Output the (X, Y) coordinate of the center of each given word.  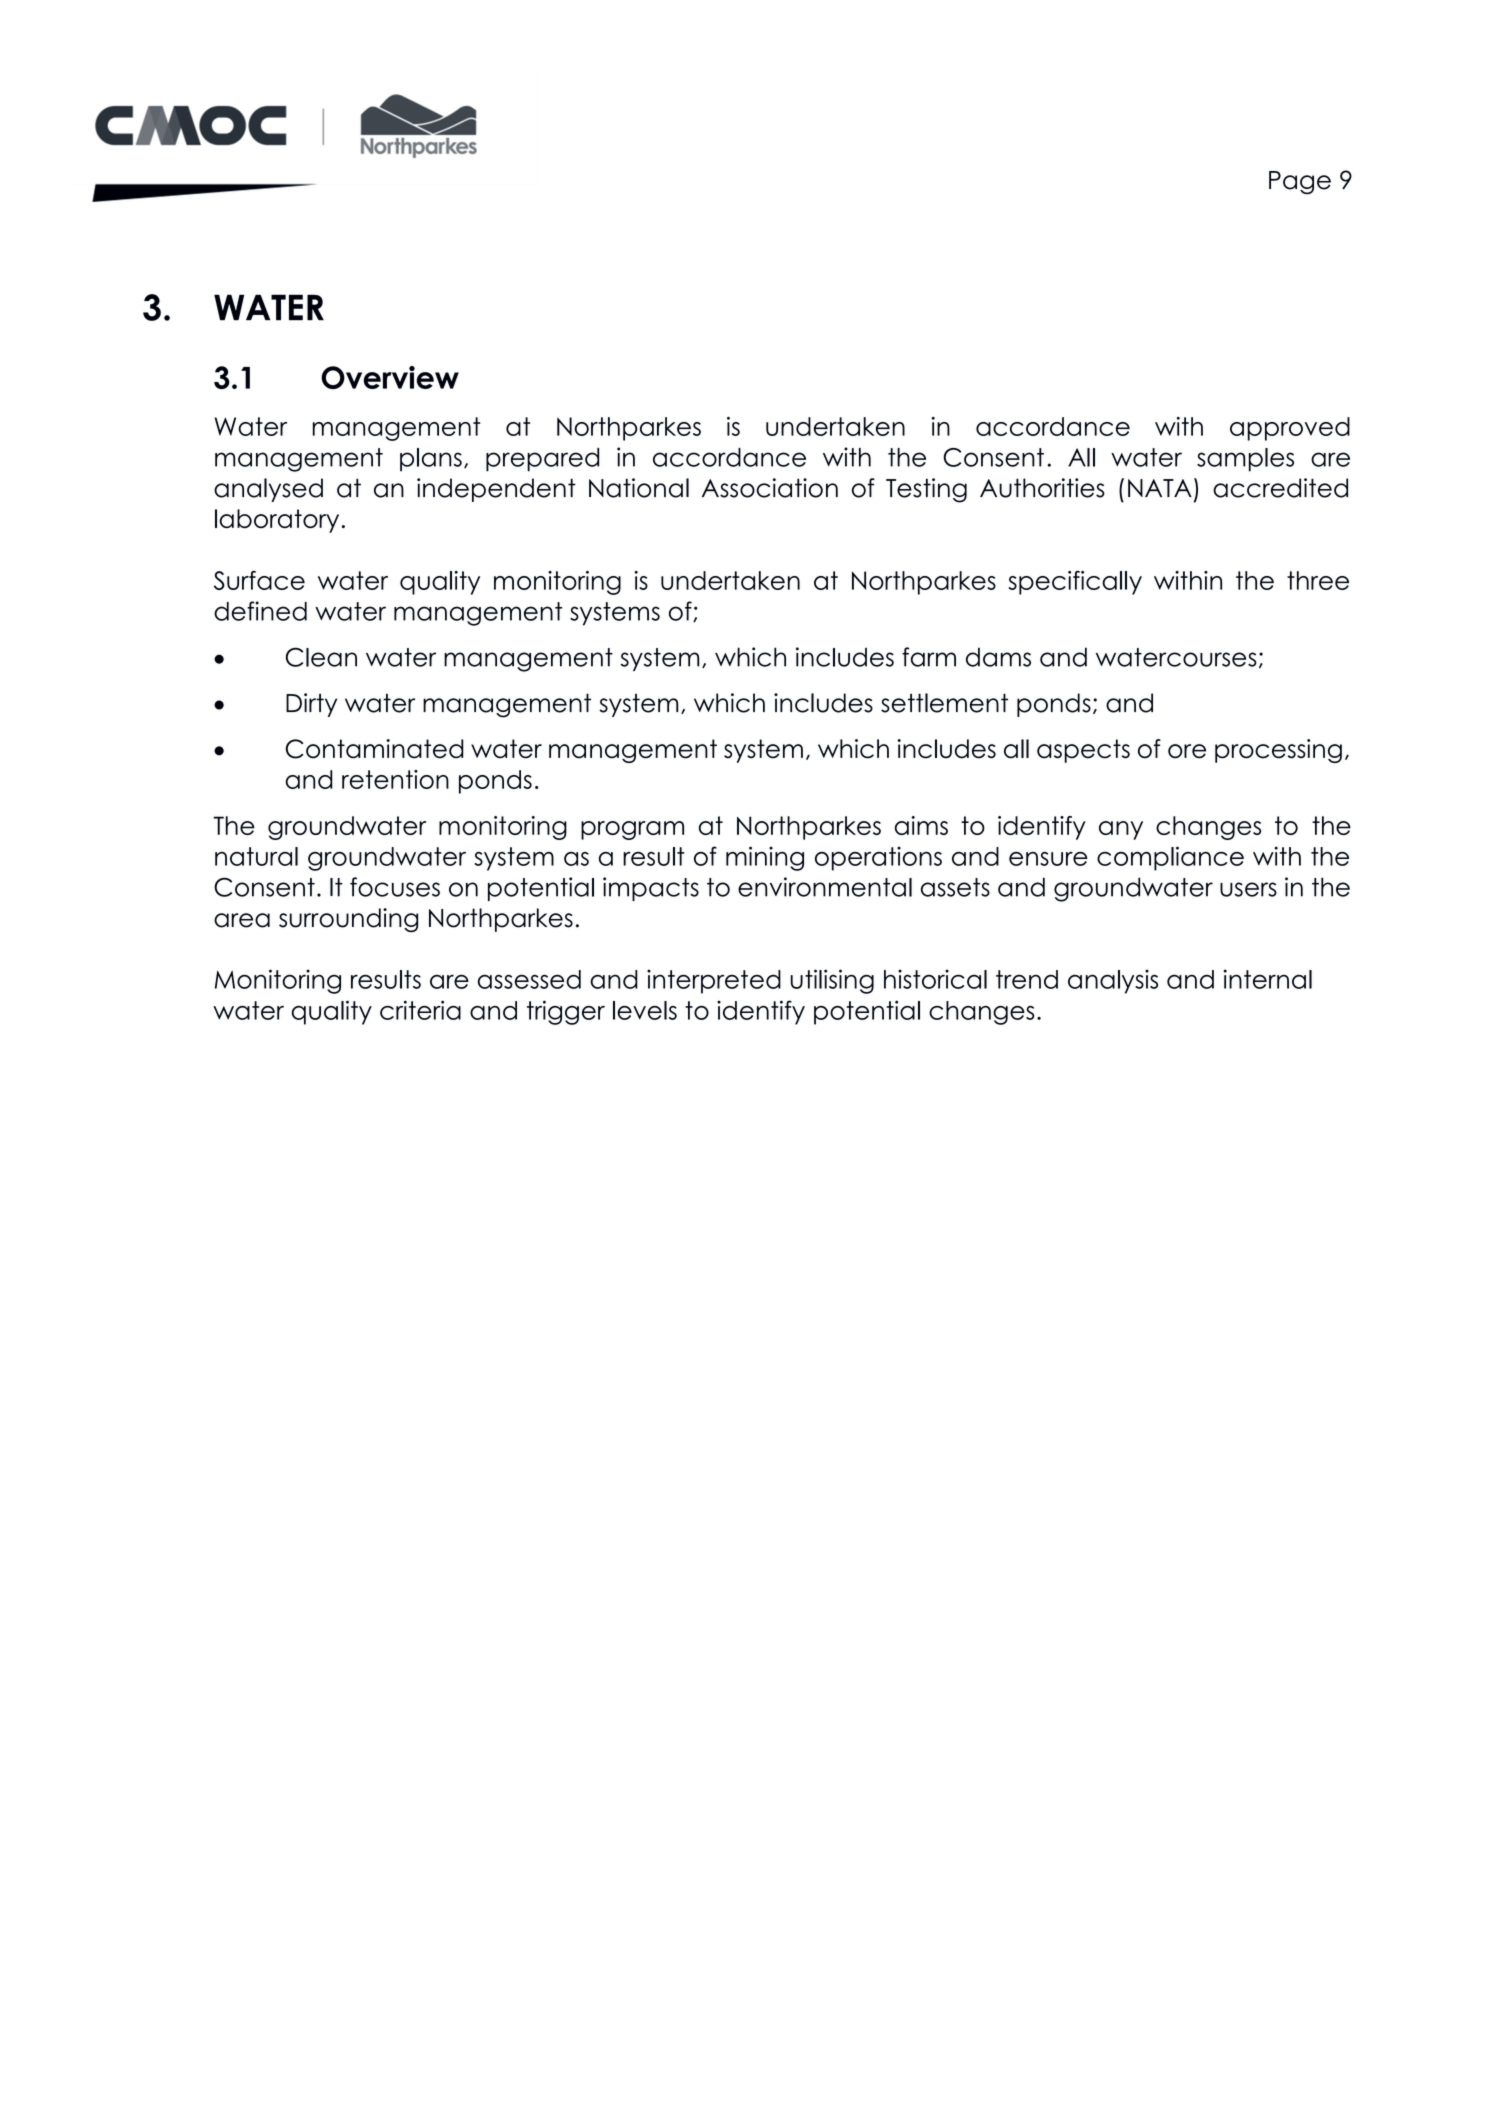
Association (770, 488)
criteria (420, 1010)
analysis (1113, 981)
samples (1245, 460)
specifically (1075, 583)
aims (921, 825)
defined (260, 611)
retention (395, 779)
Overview (390, 377)
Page (1300, 183)
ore (1187, 751)
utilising (832, 981)
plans (431, 460)
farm (929, 657)
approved (1290, 429)
